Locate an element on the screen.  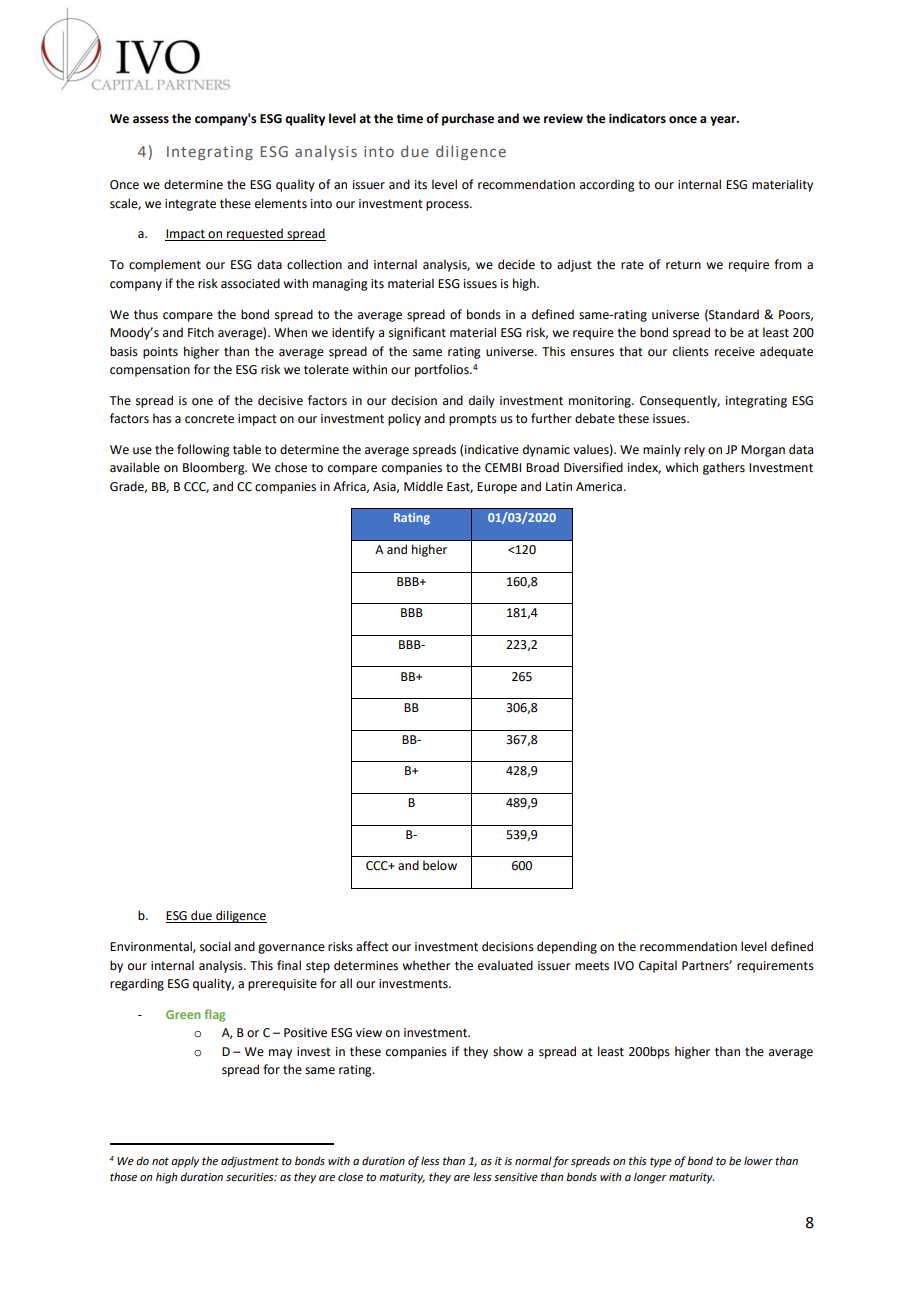
one is located at coordinates (202, 402).
